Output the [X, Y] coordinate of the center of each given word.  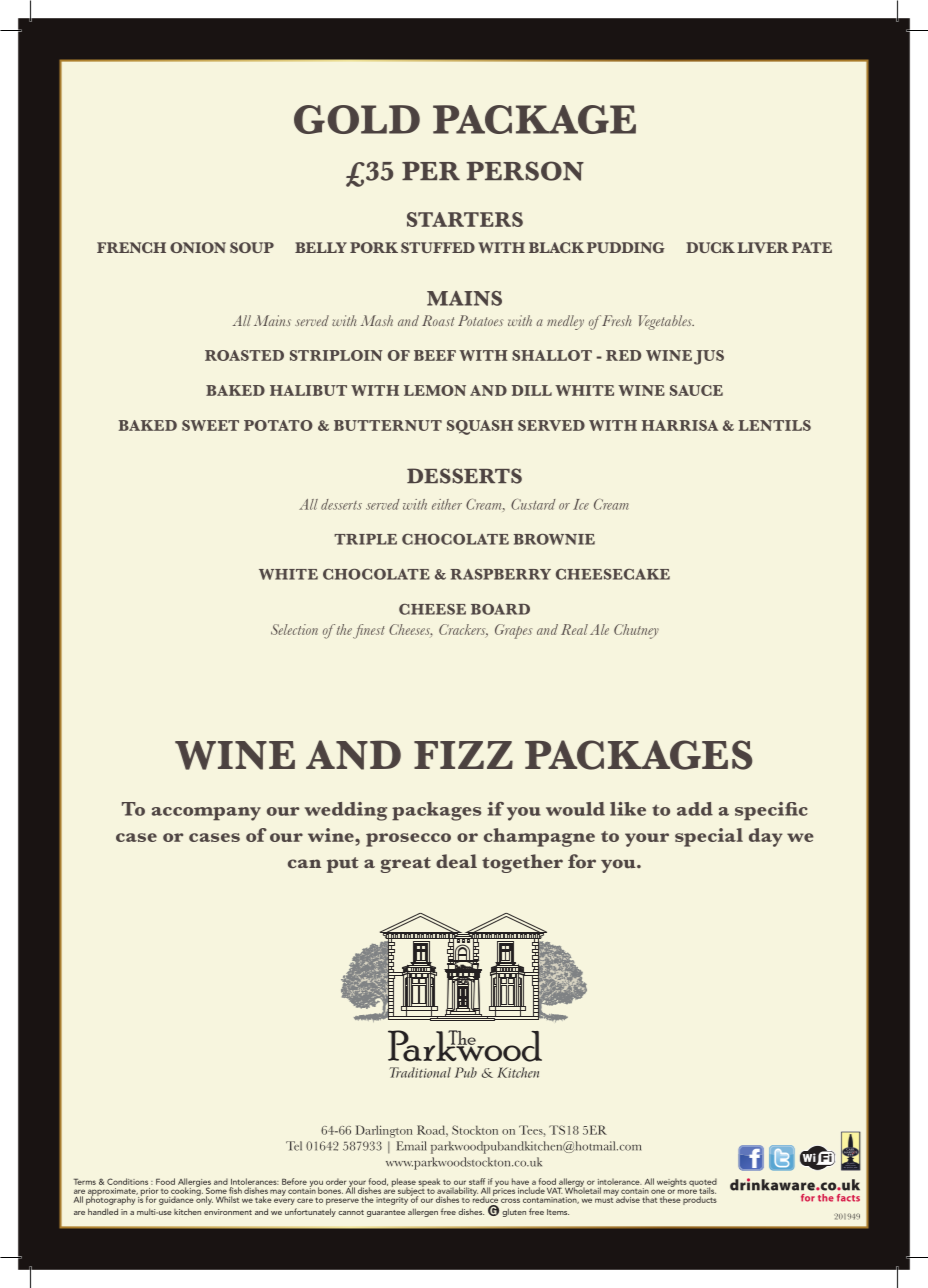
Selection [294, 629]
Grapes [513, 631]
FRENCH [131, 247]
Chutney [636, 631]
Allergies [194, 1183]
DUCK [710, 247]
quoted [703, 1183]
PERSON [525, 171]
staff [477, 1181]
